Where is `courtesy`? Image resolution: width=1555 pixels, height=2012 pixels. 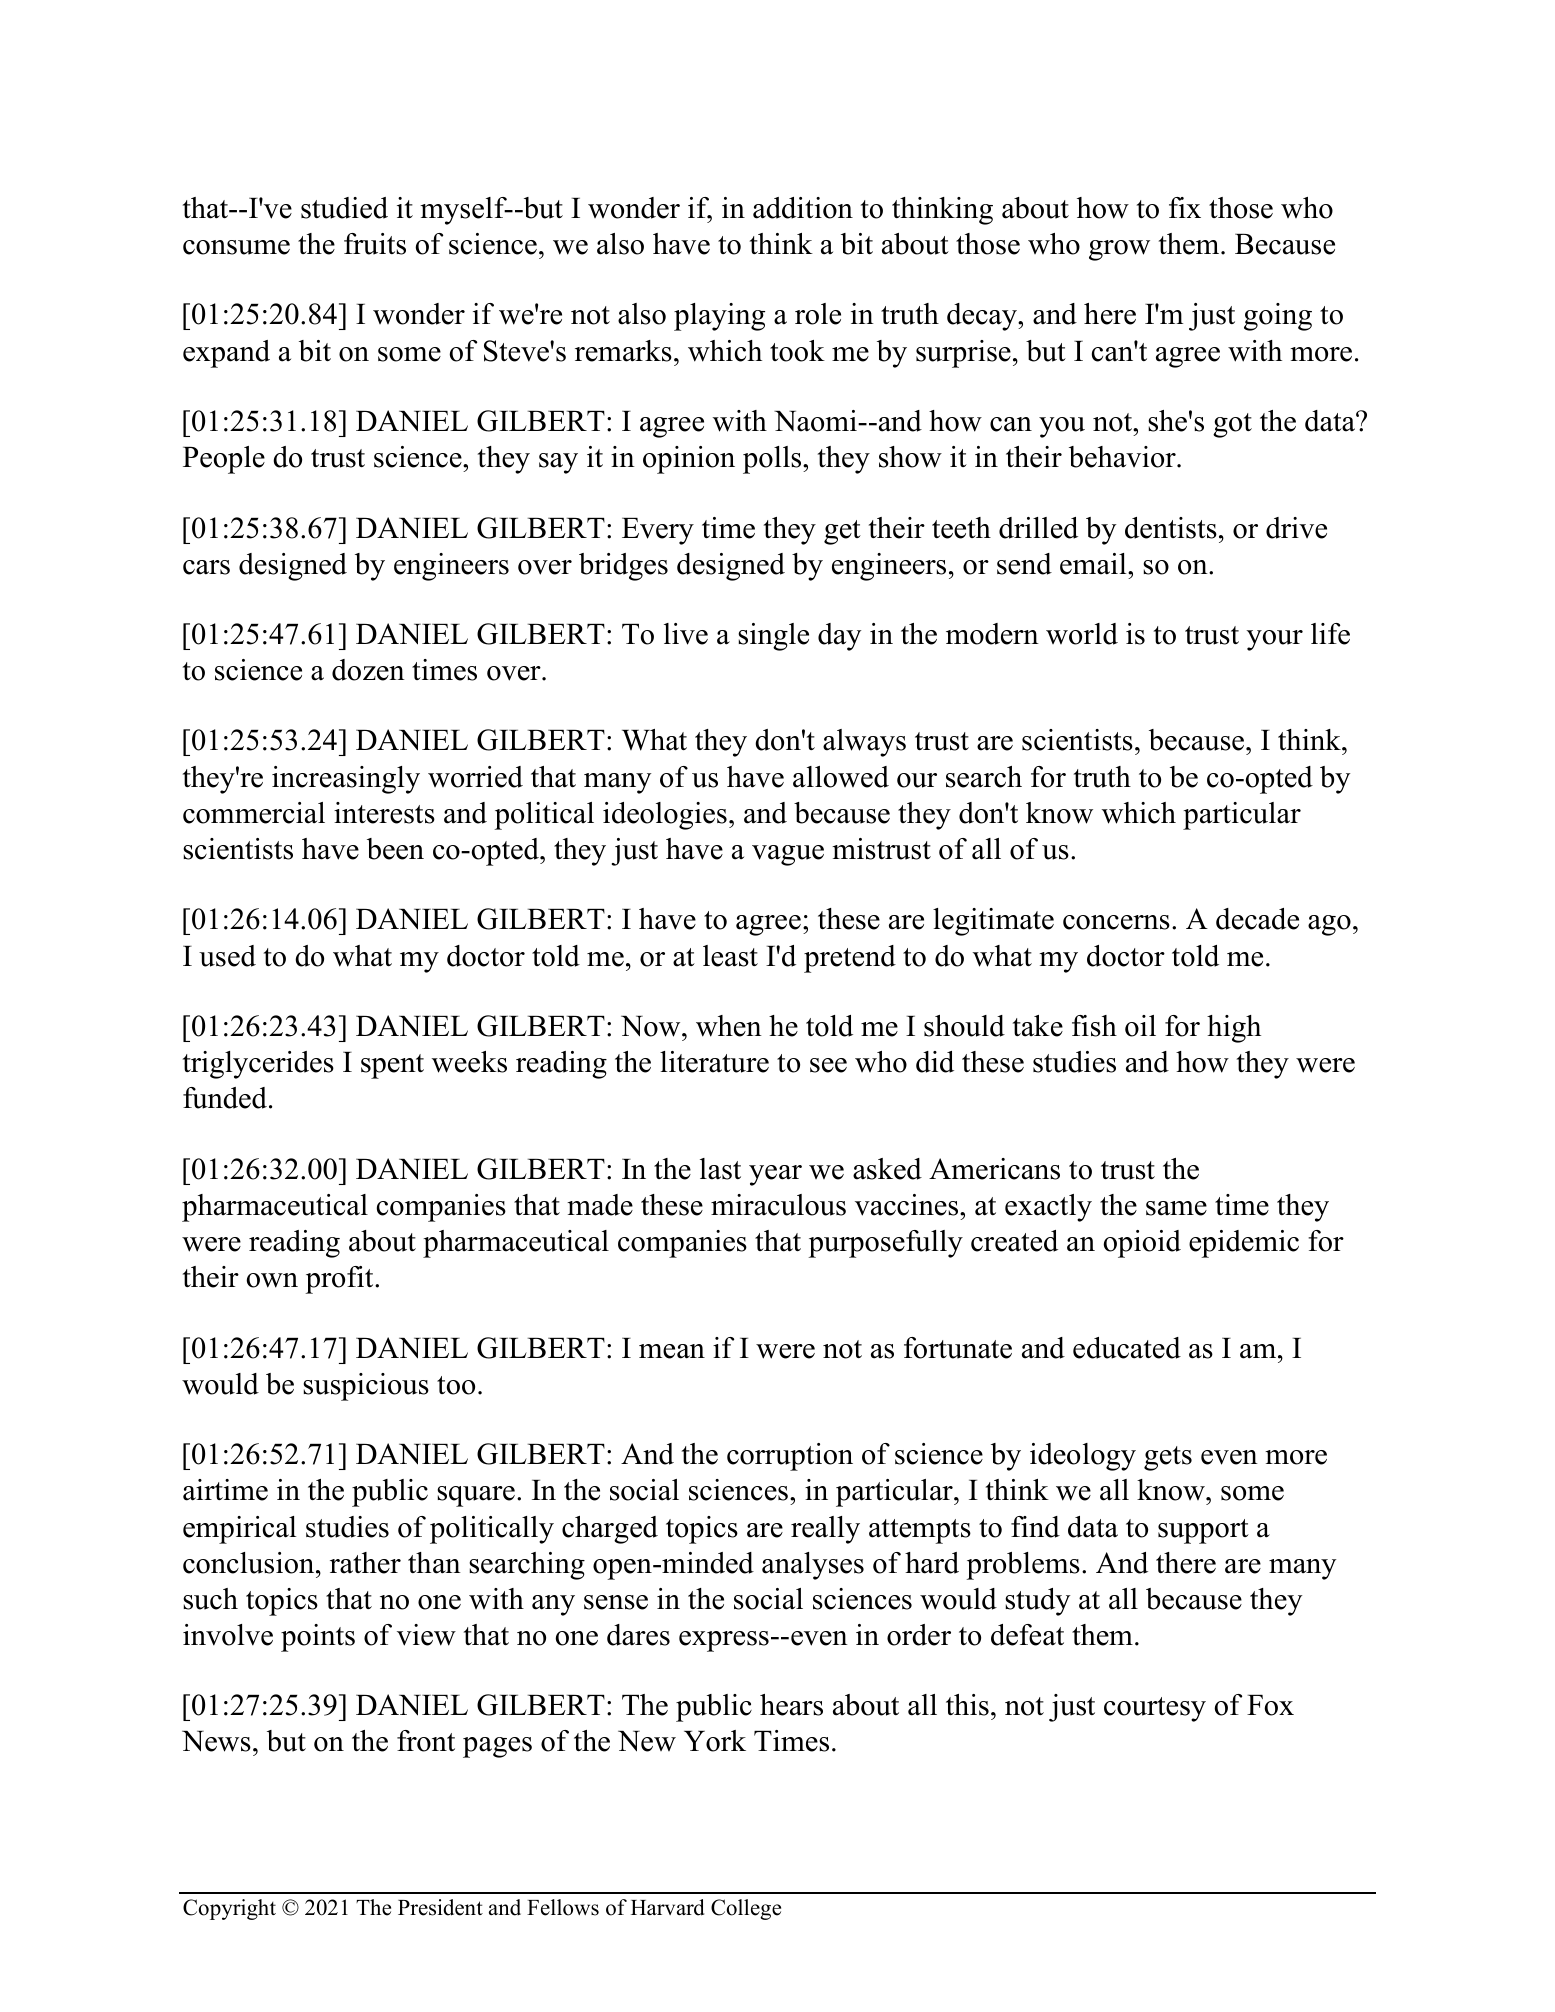
courtesy is located at coordinates (1155, 1709).
